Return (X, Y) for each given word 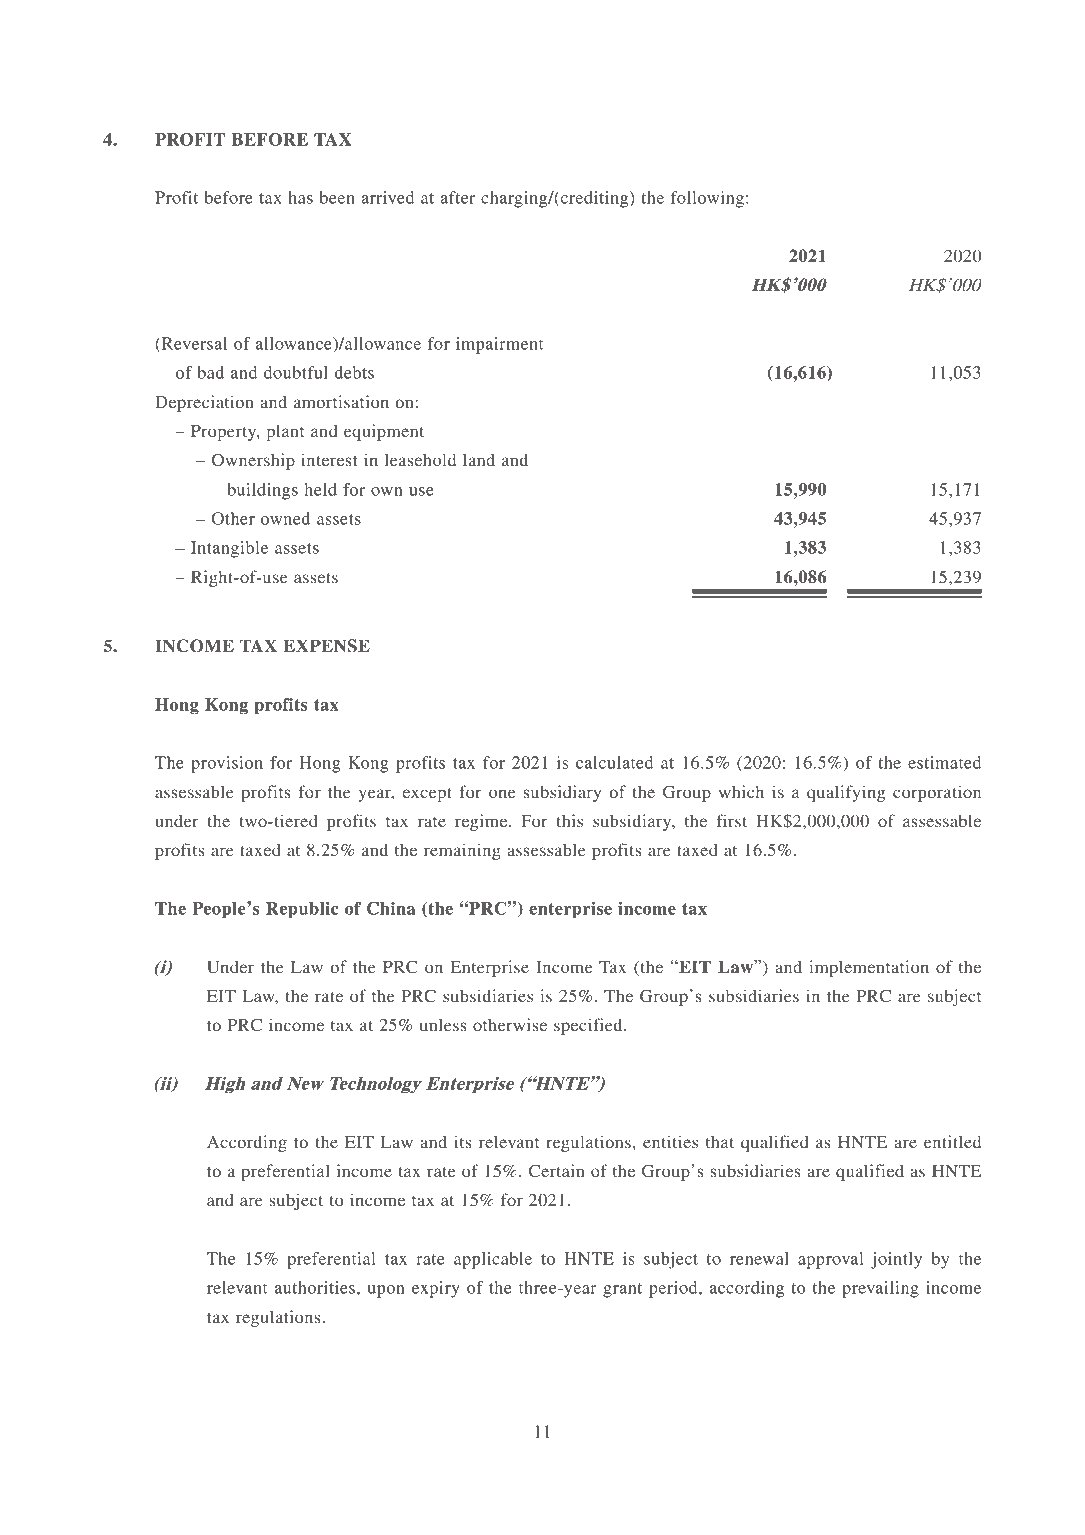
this (569, 820)
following (707, 199)
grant (622, 1290)
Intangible (229, 549)
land (479, 459)
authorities (315, 1287)
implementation (869, 968)
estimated (944, 762)
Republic (302, 910)
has (300, 197)
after (457, 197)
